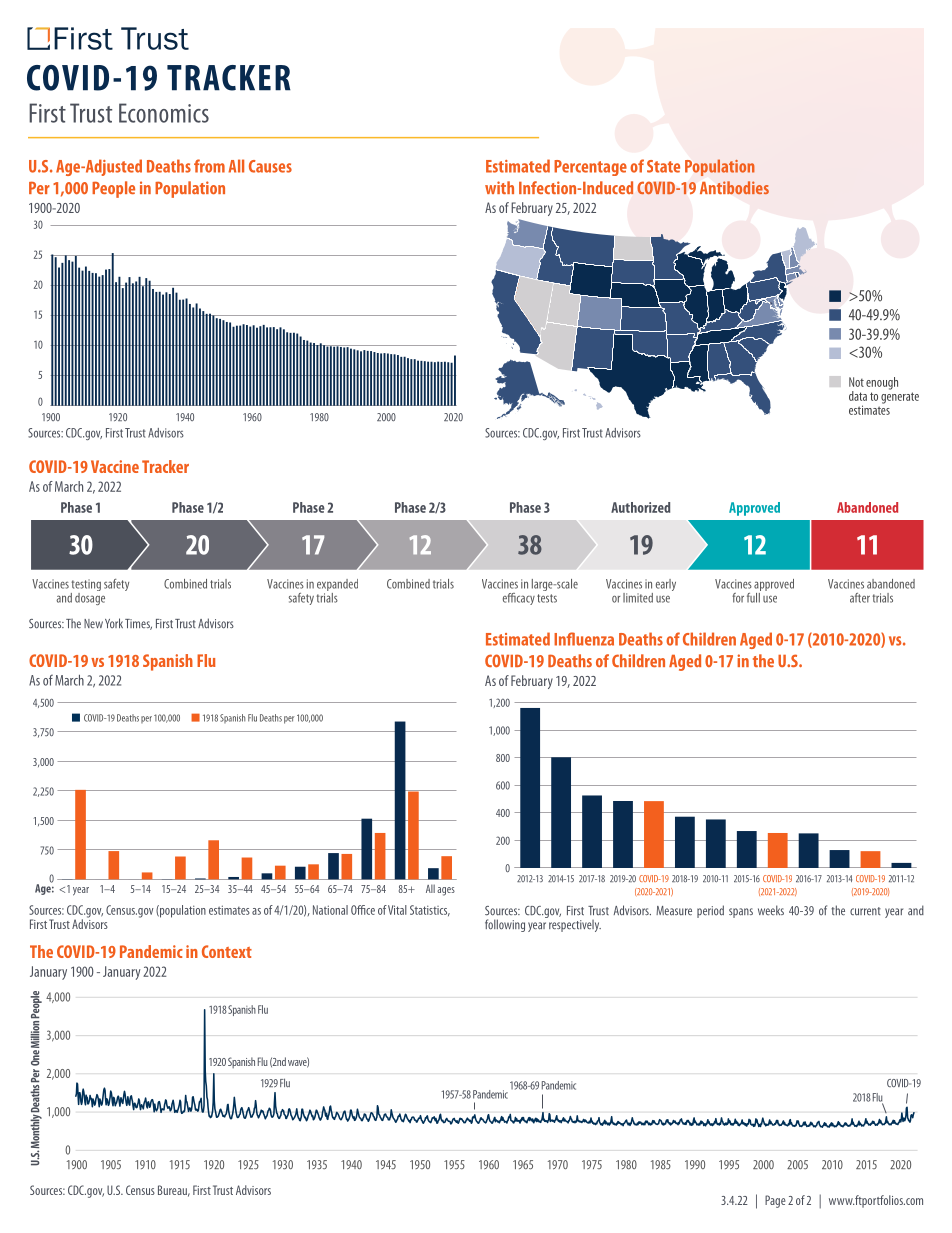 Image resolution: width=952 pixels, height=1233 pixels. Describe the element at coordinates (209, 166) in the page. I see `from` at that location.
